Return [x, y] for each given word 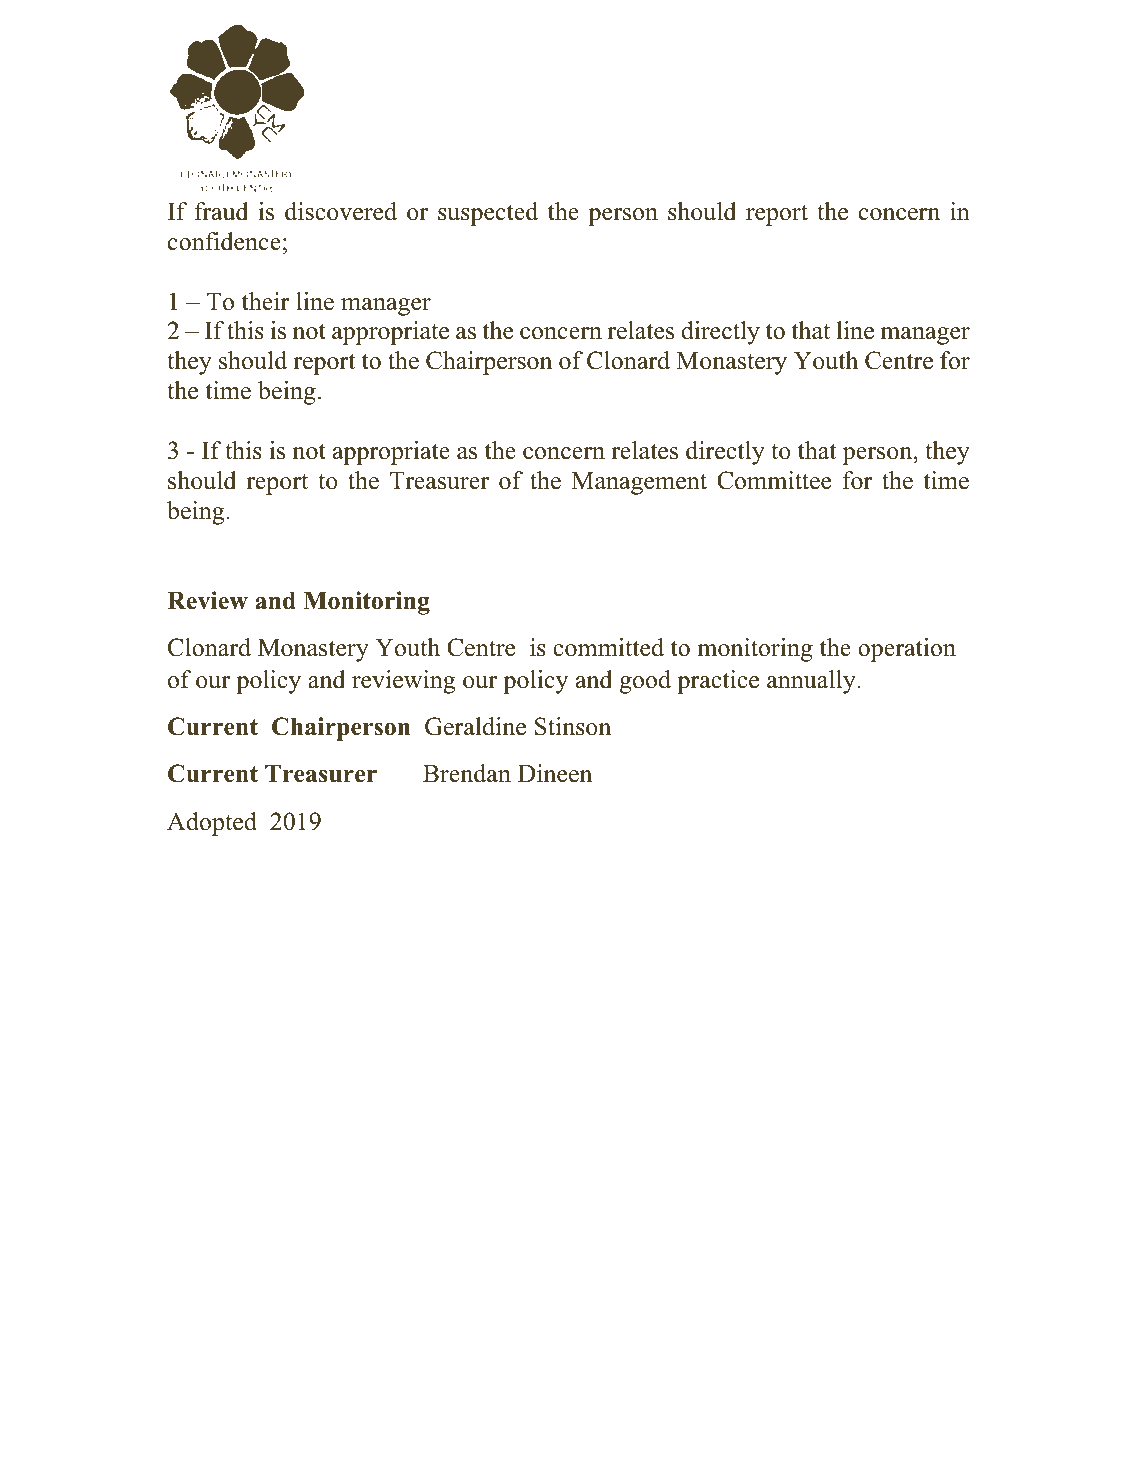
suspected [488, 214]
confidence [224, 241]
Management [639, 483]
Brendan [467, 773]
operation [907, 650]
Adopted [212, 824]
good [645, 682]
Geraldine [475, 726]
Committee [774, 480]
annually [812, 682]
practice [718, 682]
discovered [341, 211]
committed [608, 647]
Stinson [573, 726]
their [266, 301]
